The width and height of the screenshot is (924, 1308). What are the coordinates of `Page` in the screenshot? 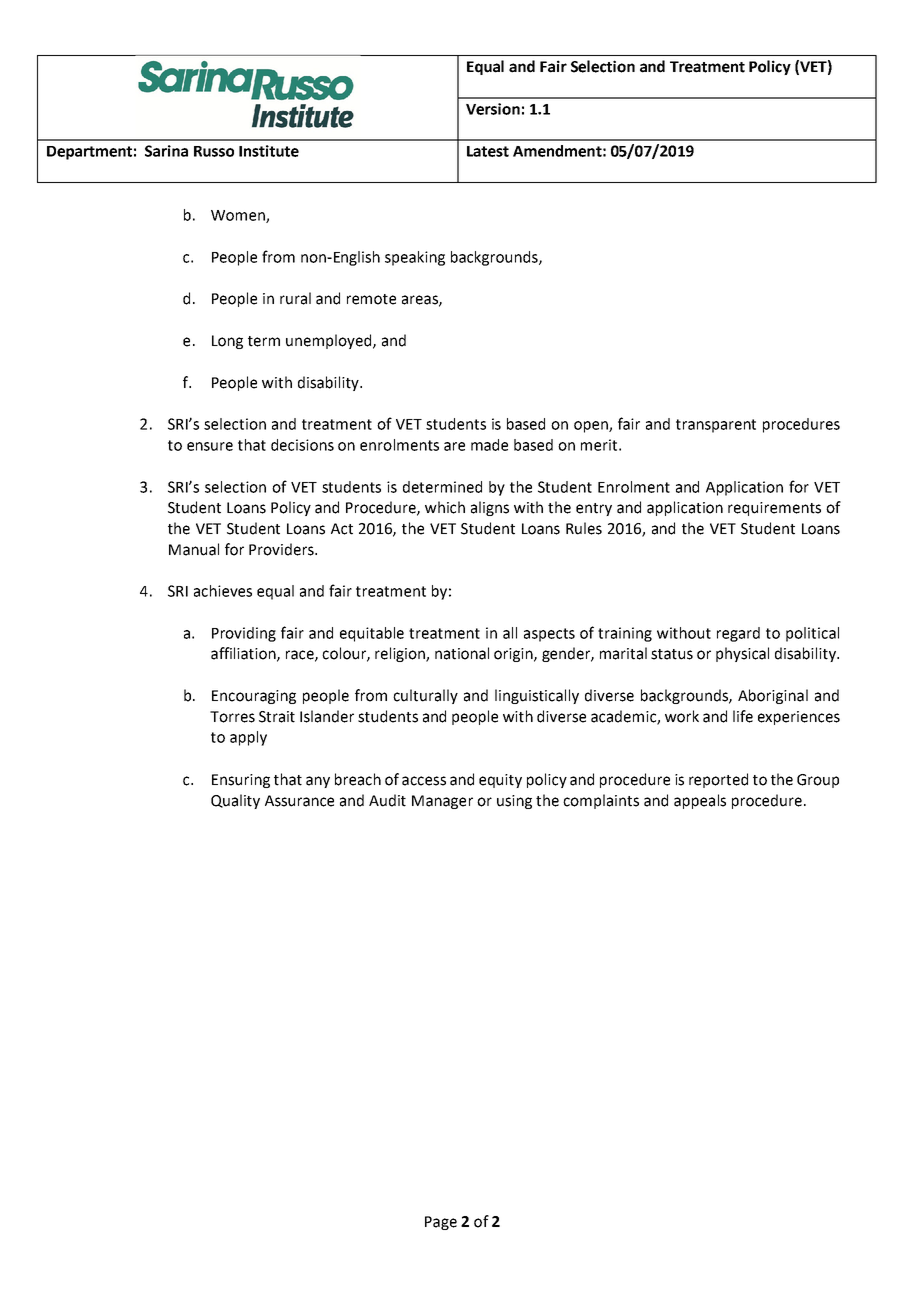 It's located at (441, 1223).
